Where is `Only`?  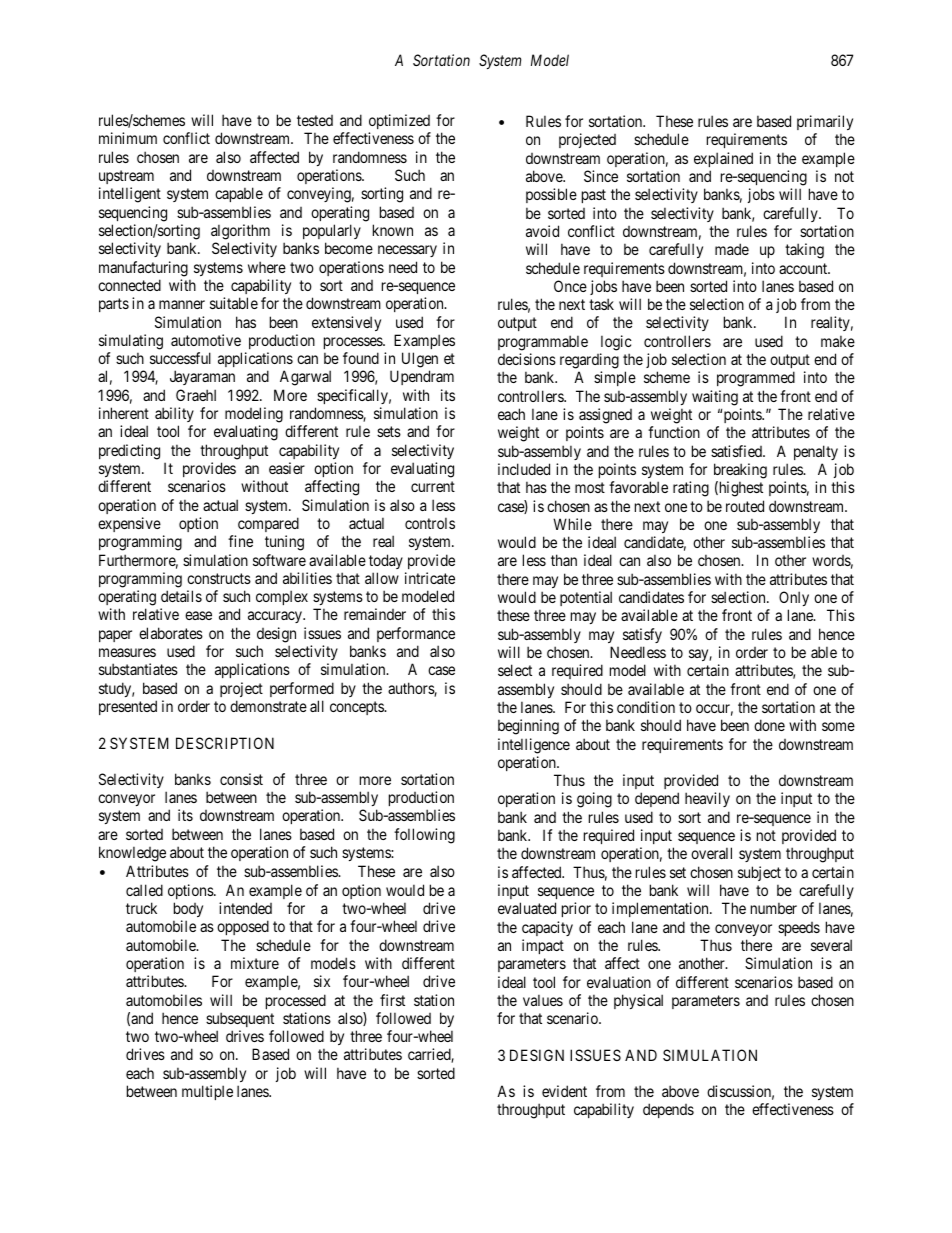 Only is located at coordinates (794, 598).
